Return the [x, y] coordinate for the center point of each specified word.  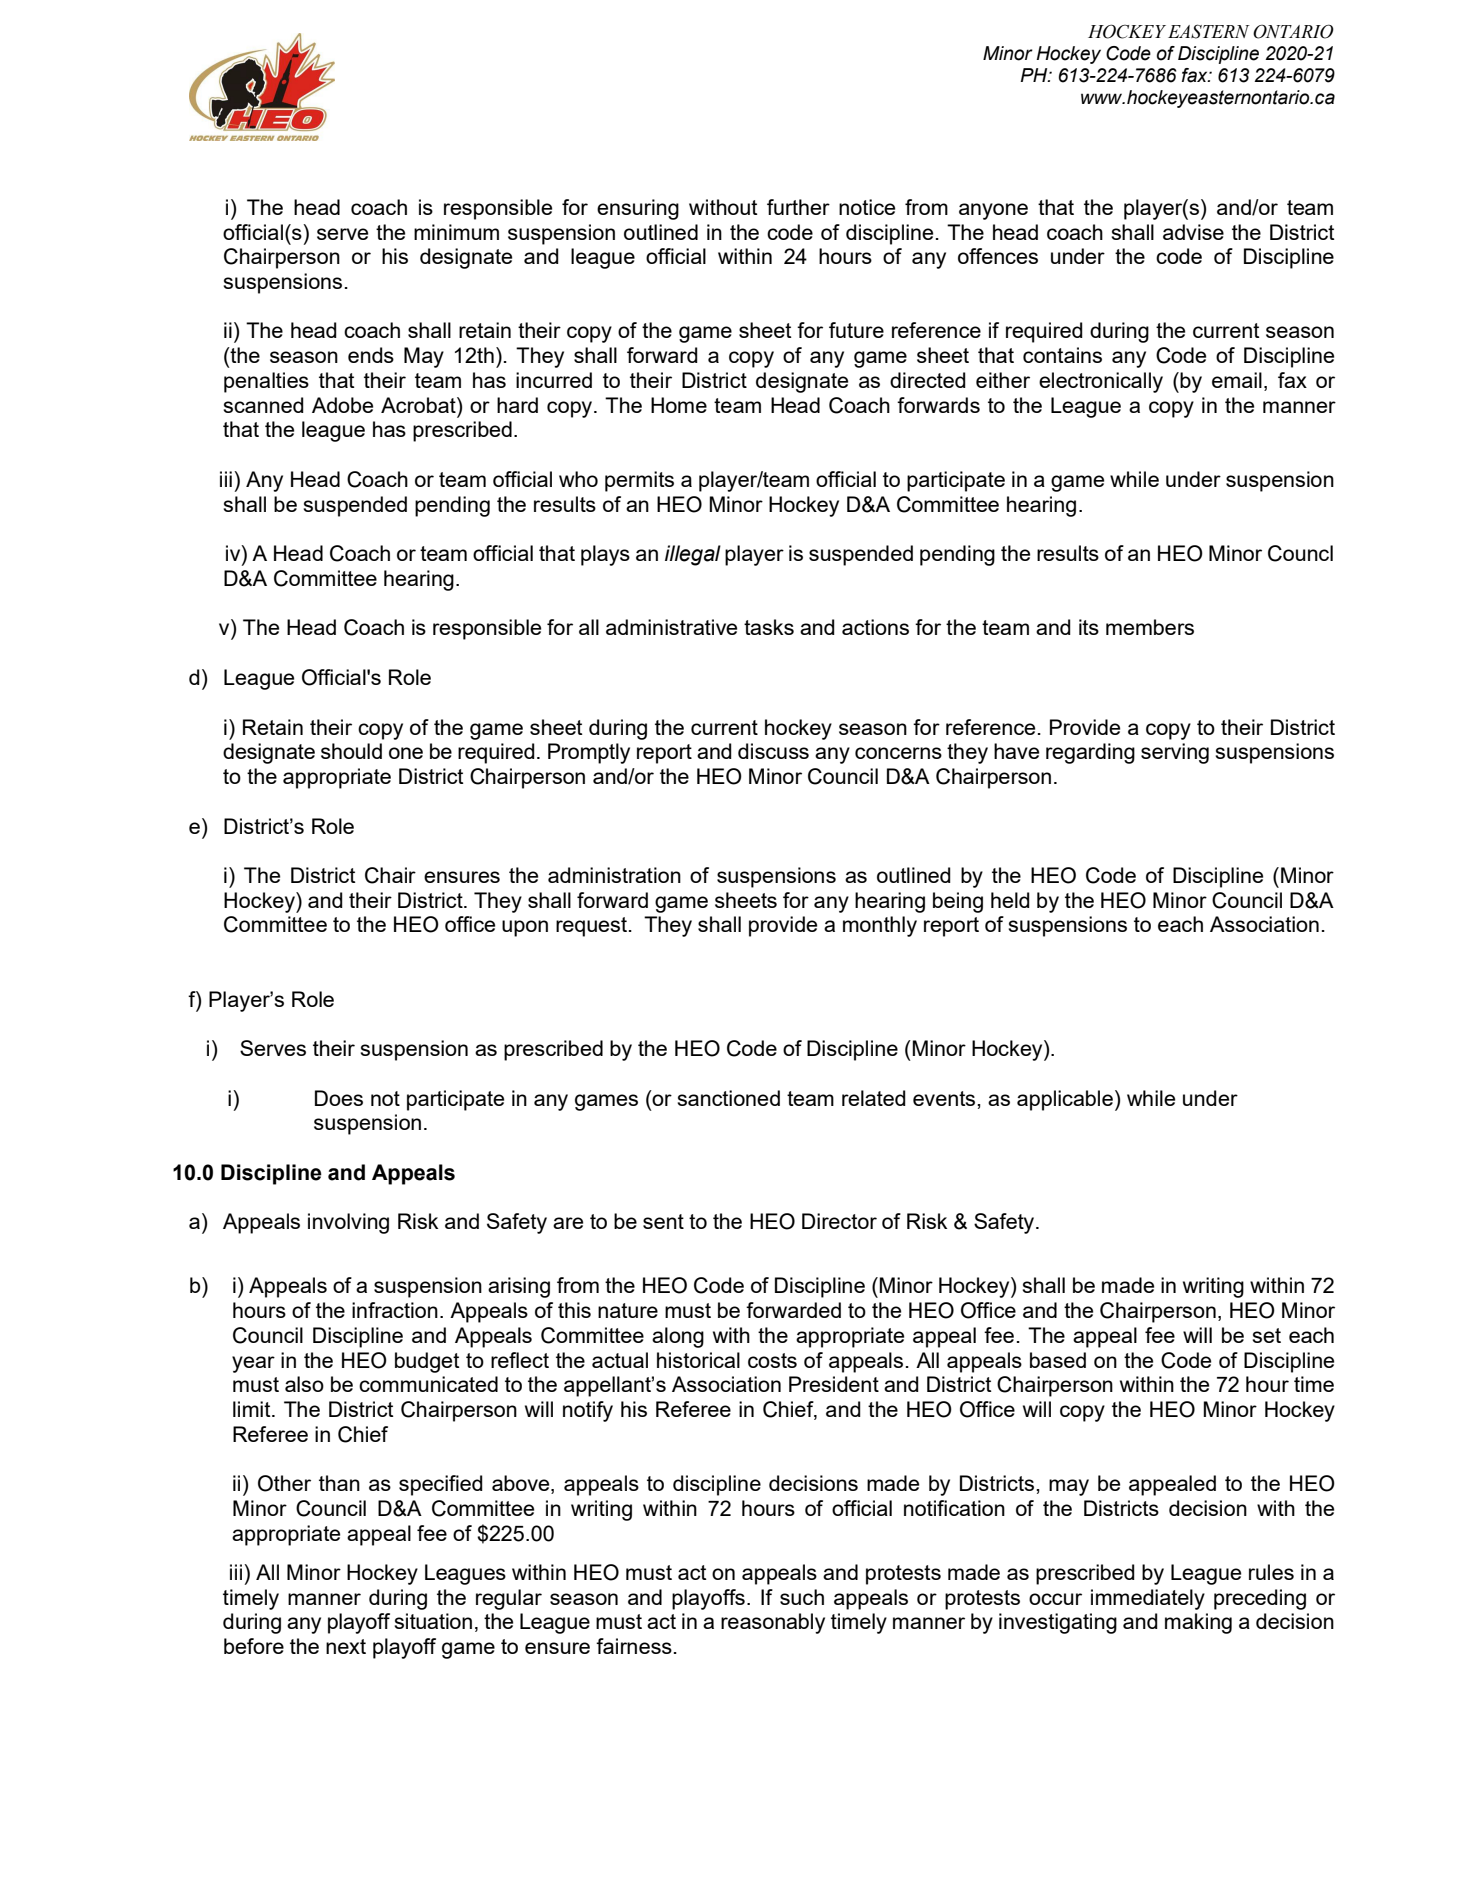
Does [339, 1098]
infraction [395, 1310]
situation [433, 1621]
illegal [693, 555]
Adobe [342, 405]
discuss [773, 751]
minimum [456, 232]
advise [1193, 232]
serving [1175, 753]
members [1150, 627]
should [351, 751]
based [1058, 1360]
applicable [1065, 1100]
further [798, 207]
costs [772, 1360]
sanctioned [728, 1098]
